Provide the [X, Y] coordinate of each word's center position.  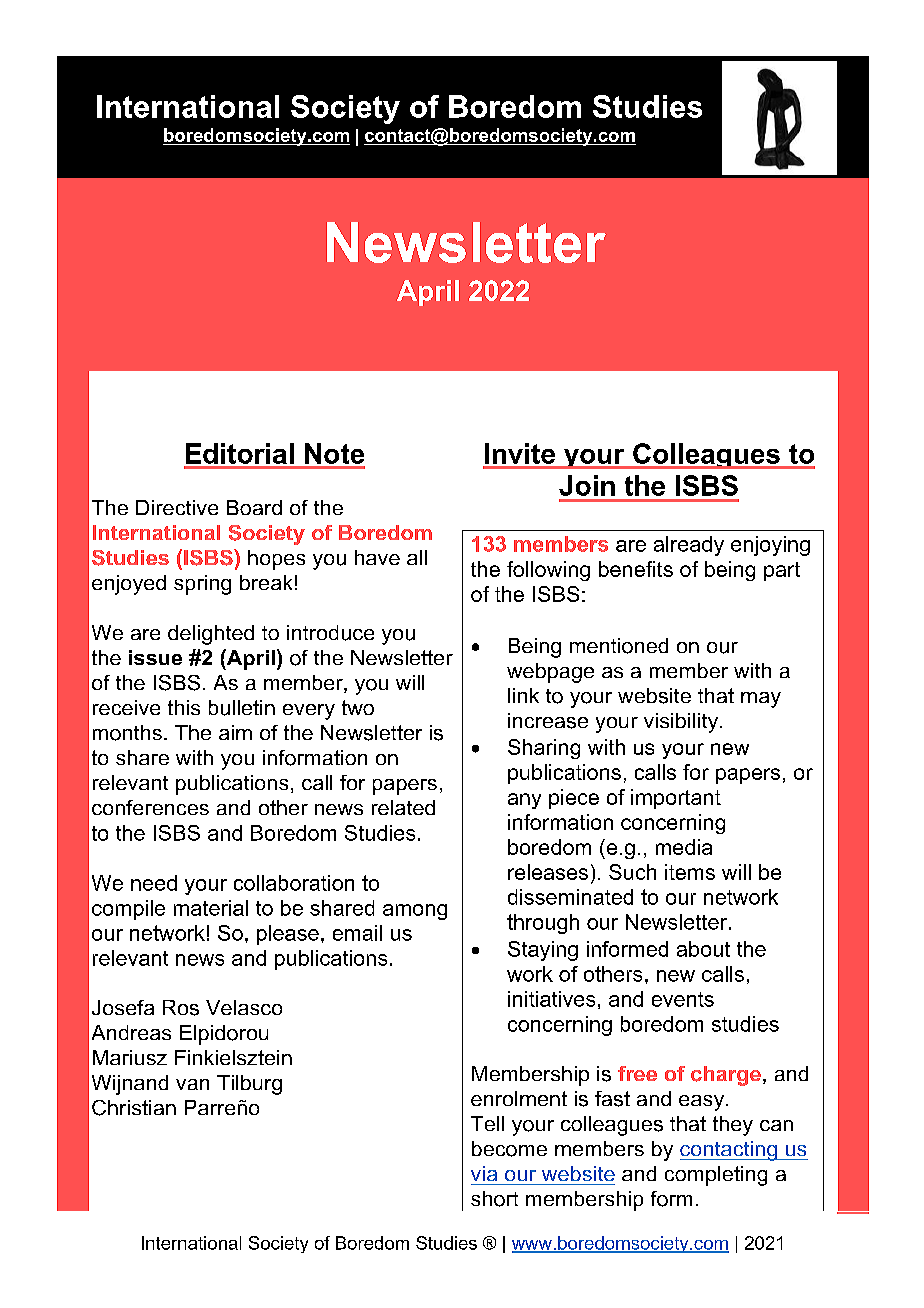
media [684, 847]
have [377, 557]
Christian [134, 1108]
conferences [150, 807]
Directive [177, 507]
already [689, 546]
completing [716, 1176]
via [484, 1173]
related [403, 807]
